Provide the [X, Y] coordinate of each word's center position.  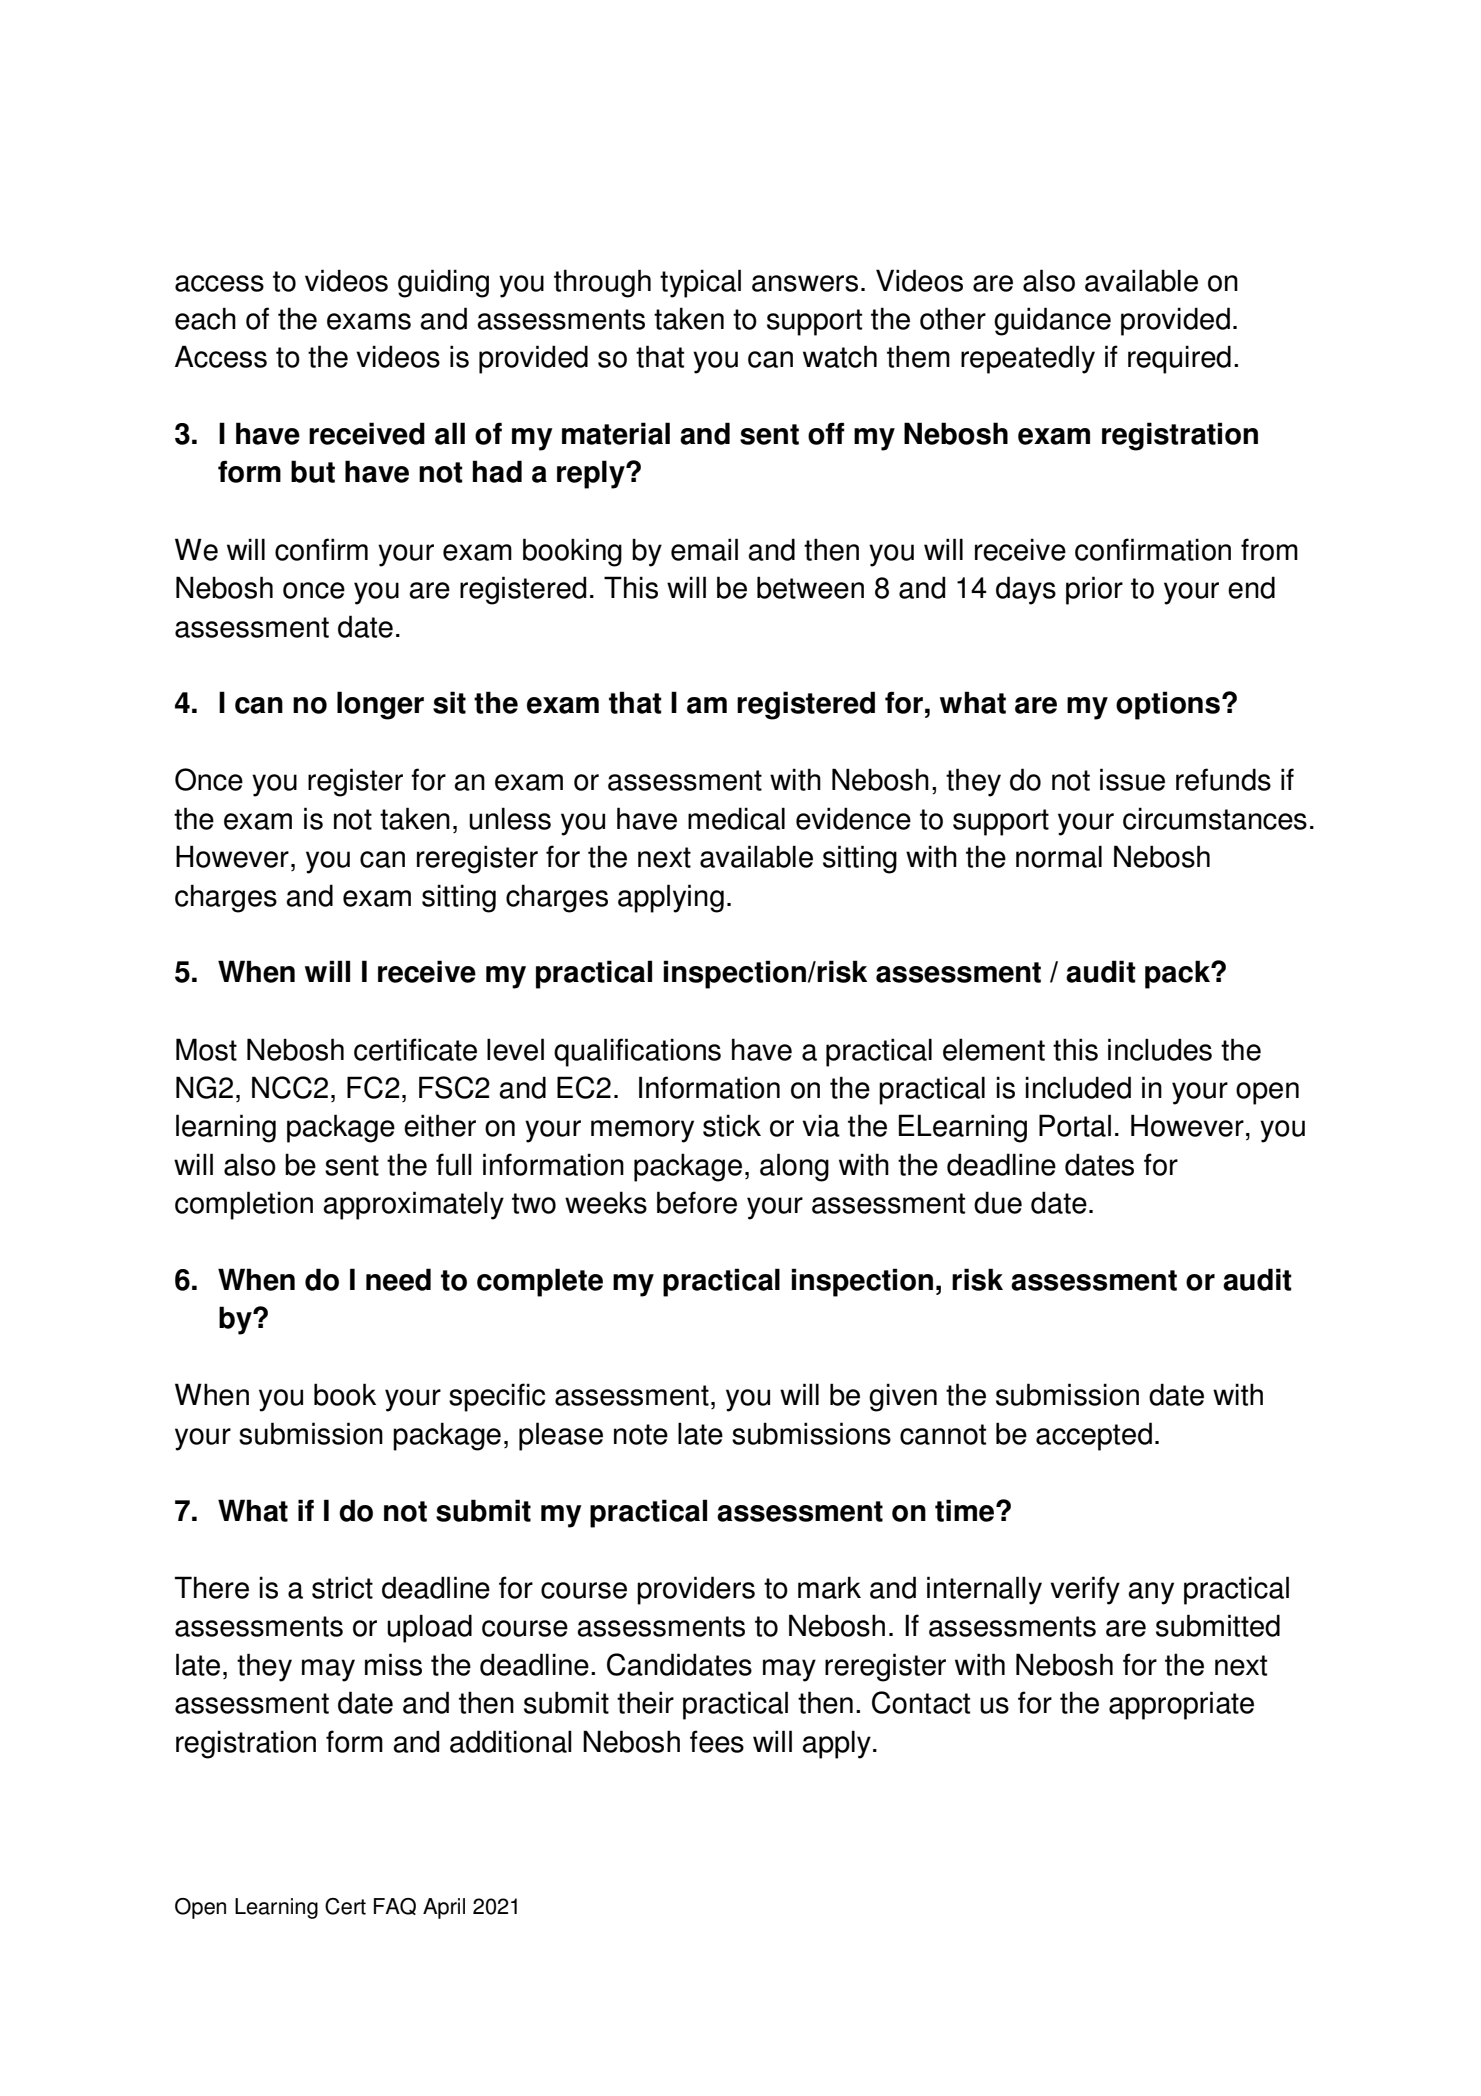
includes [1160, 1049]
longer [380, 705]
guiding [443, 283]
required [1179, 359]
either [440, 1125]
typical [700, 283]
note [641, 1434]
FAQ [395, 1906]
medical [736, 818]
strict [342, 1587]
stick [732, 1125]
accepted [1094, 1436]
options [1168, 705]
